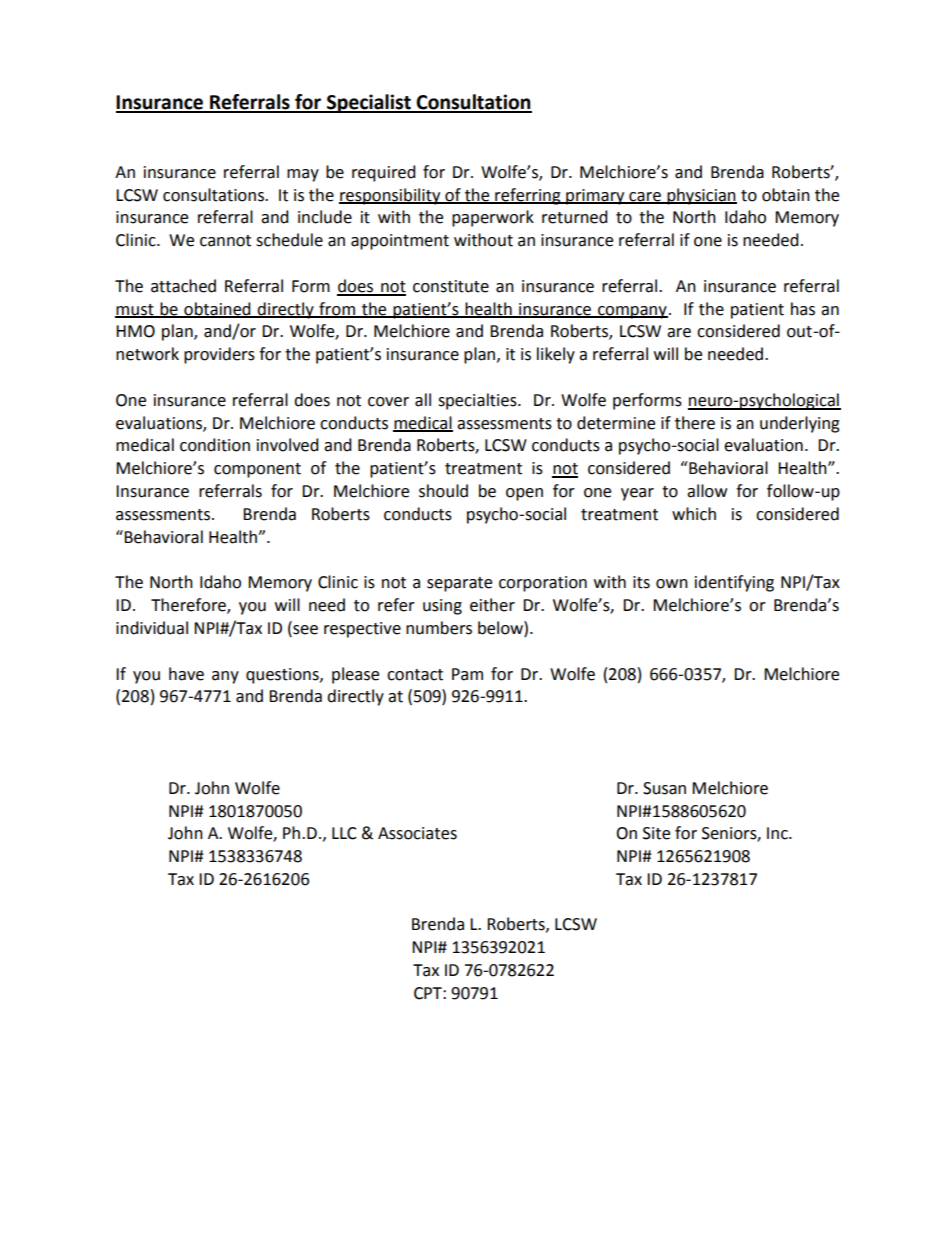  Describe the element at coordinates (257, 470) in the screenshot. I see `component` at that location.
